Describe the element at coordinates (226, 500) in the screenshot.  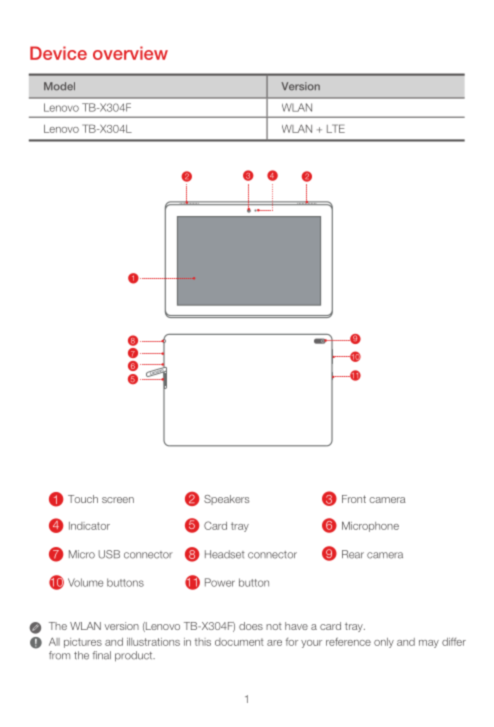
I see `Speakers` at that location.
